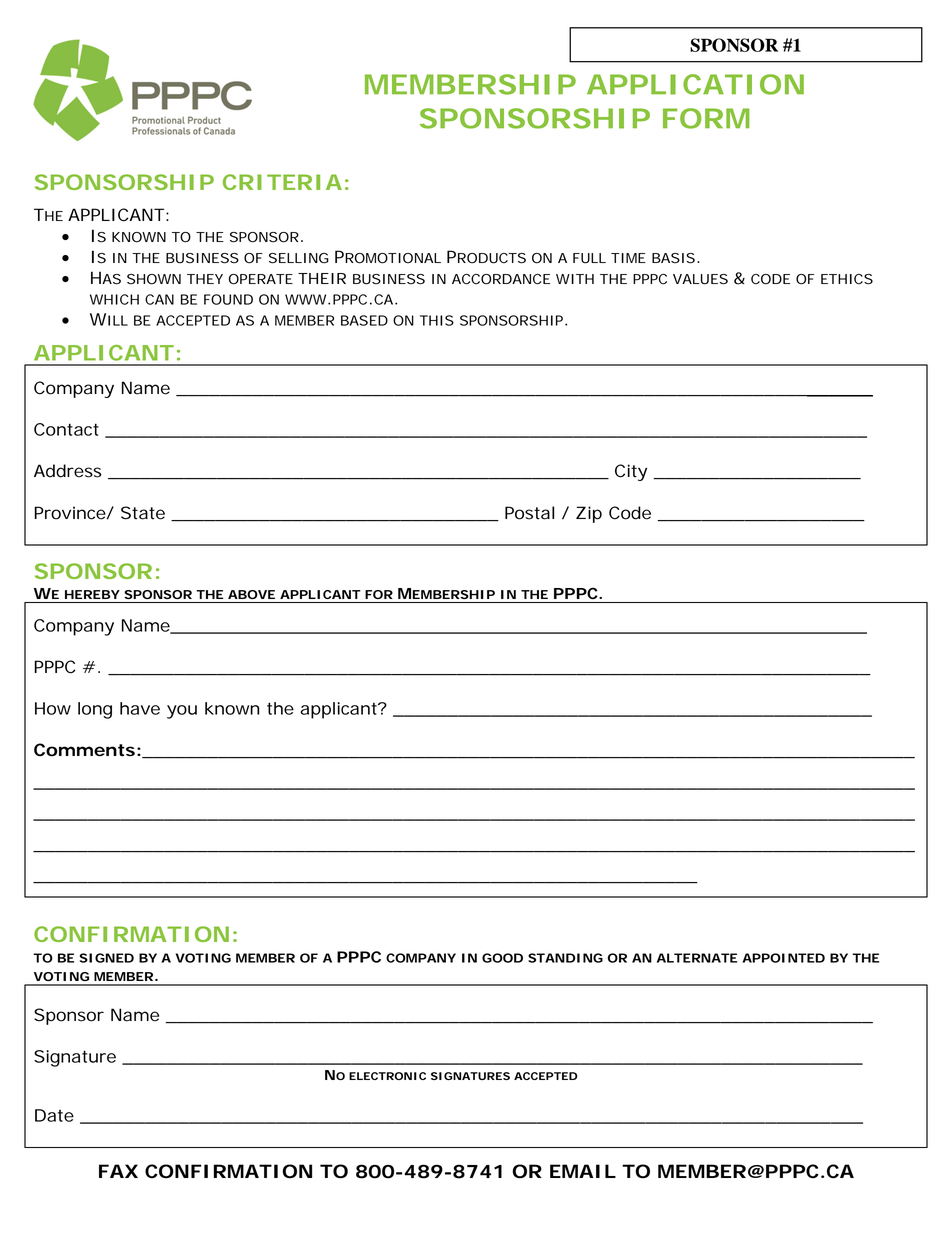  What do you see at coordinates (282, 182) in the screenshot?
I see `CRITERIA` at bounding box center [282, 182].
